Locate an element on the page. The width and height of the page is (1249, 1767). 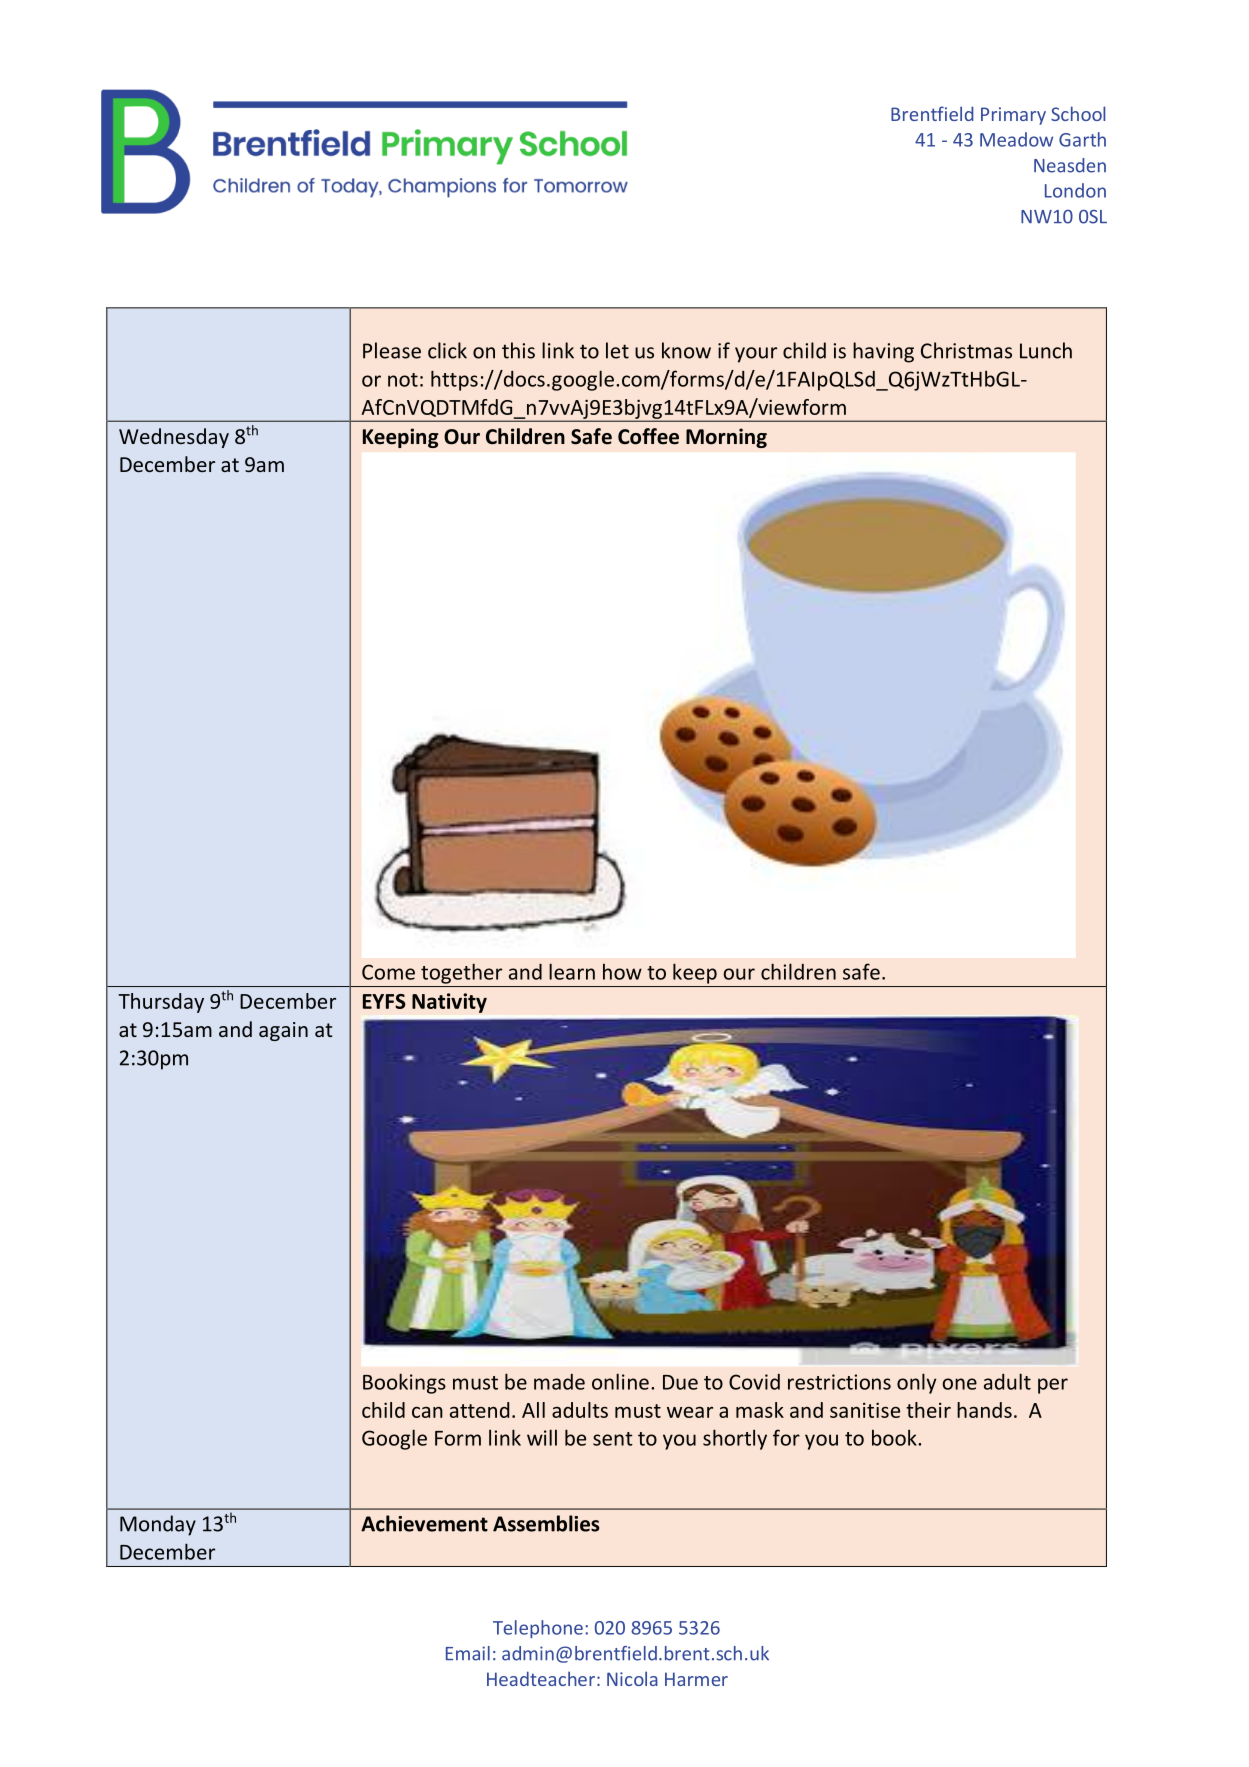
Primary is located at coordinates (1013, 116).
